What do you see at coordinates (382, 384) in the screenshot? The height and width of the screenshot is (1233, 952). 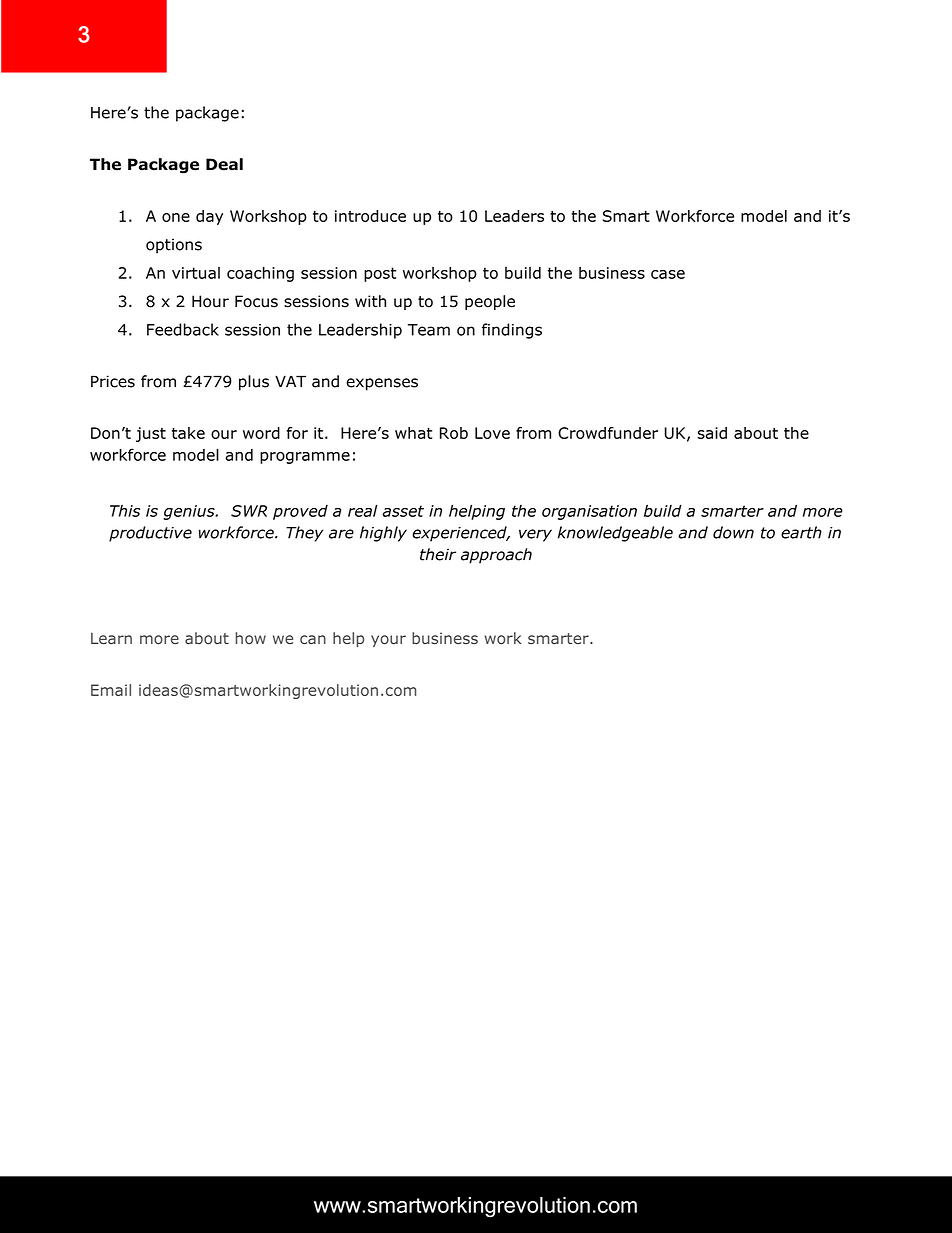 I see `expenses` at bounding box center [382, 384].
